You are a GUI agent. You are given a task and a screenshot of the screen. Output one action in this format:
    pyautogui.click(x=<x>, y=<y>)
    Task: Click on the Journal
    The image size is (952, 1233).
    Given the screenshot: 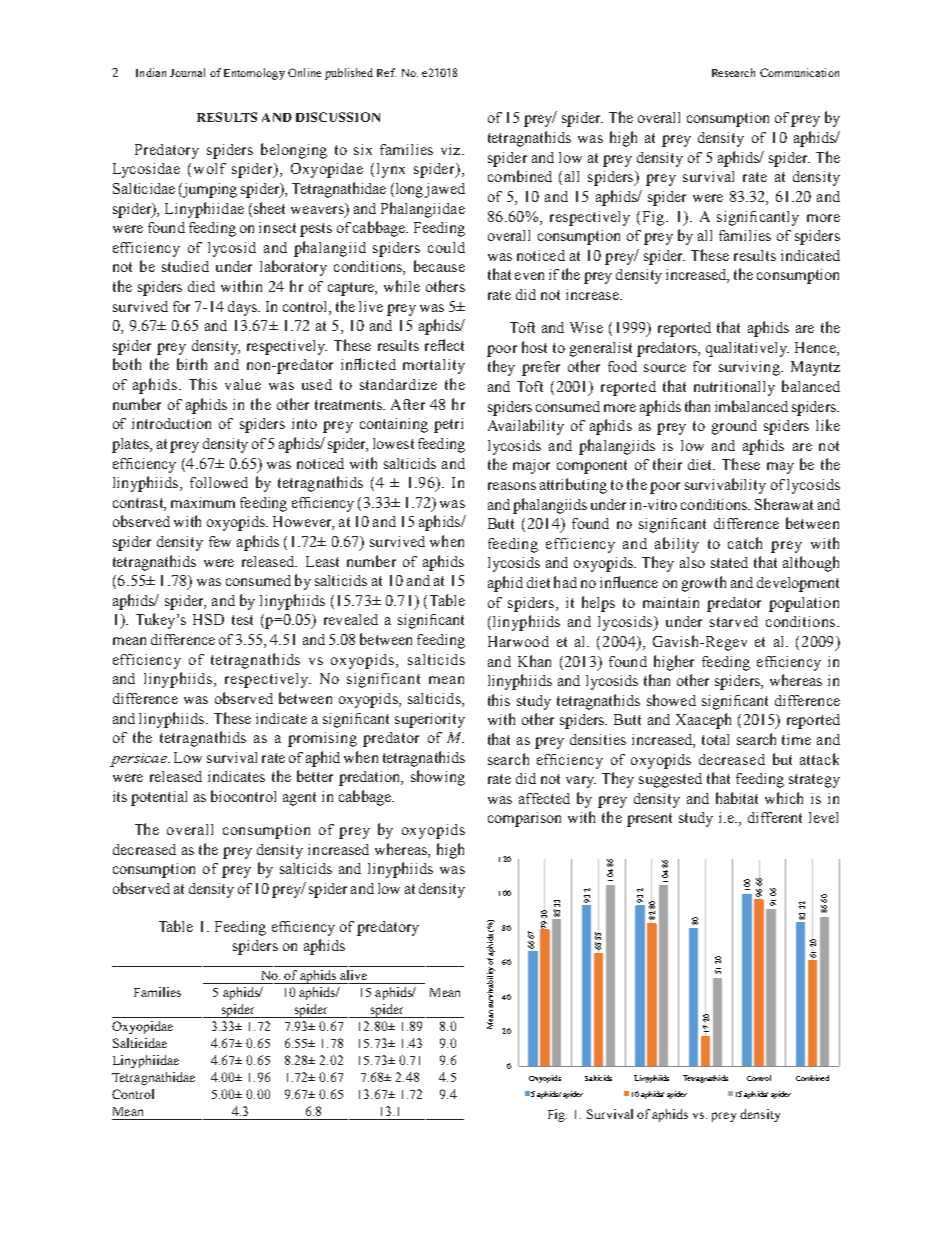 What is the action you would take?
    pyautogui.click(x=187, y=72)
